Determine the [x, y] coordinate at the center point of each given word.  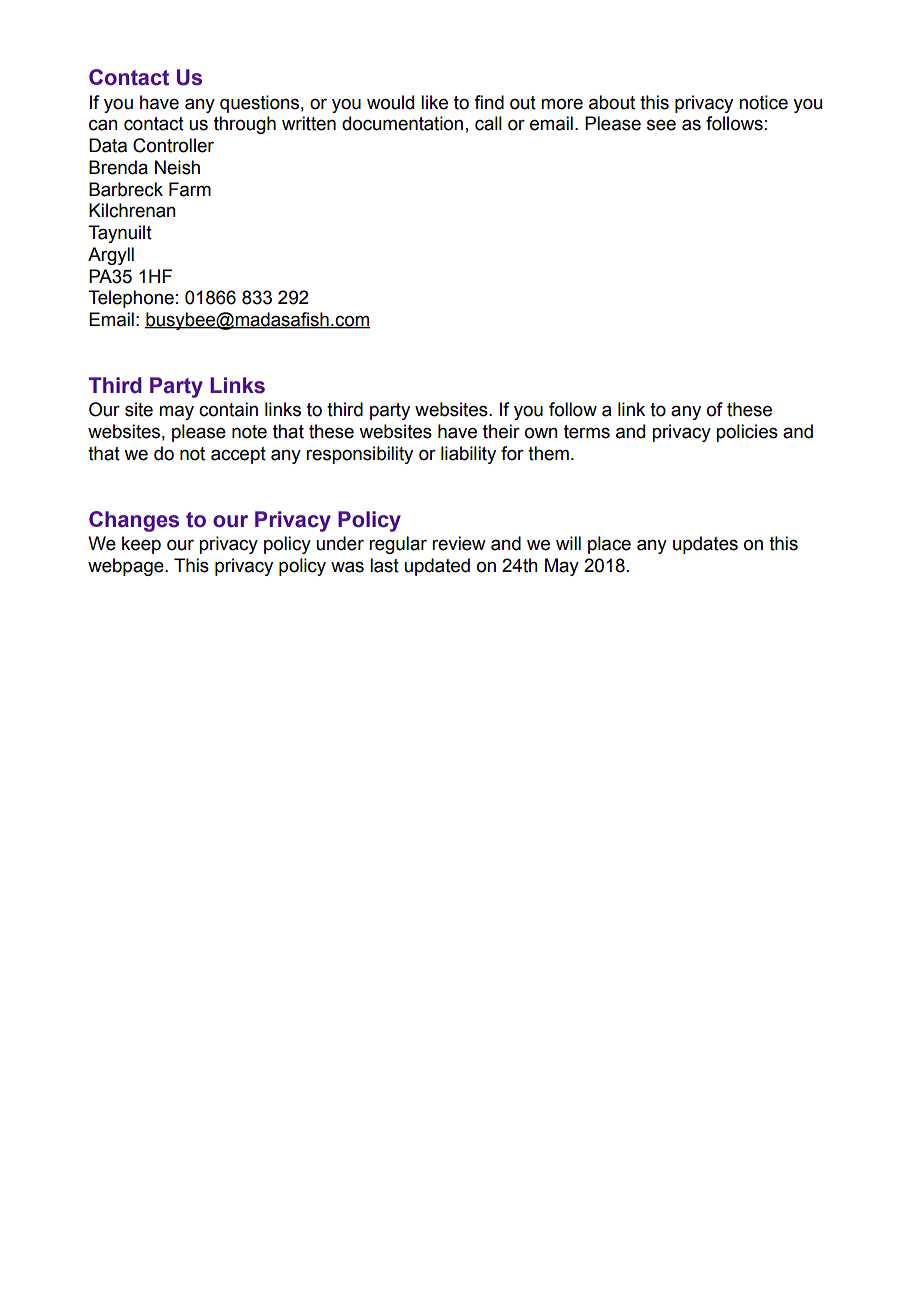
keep [141, 545]
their [501, 431]
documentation [402, 123]
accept [238, 455]
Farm [190, 189]
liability [468, 455]
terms [587, 432]
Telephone [131, 299]
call [488, 123]
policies [747, 433]
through [245, 125]
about [612, 102]
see [661, 125]
